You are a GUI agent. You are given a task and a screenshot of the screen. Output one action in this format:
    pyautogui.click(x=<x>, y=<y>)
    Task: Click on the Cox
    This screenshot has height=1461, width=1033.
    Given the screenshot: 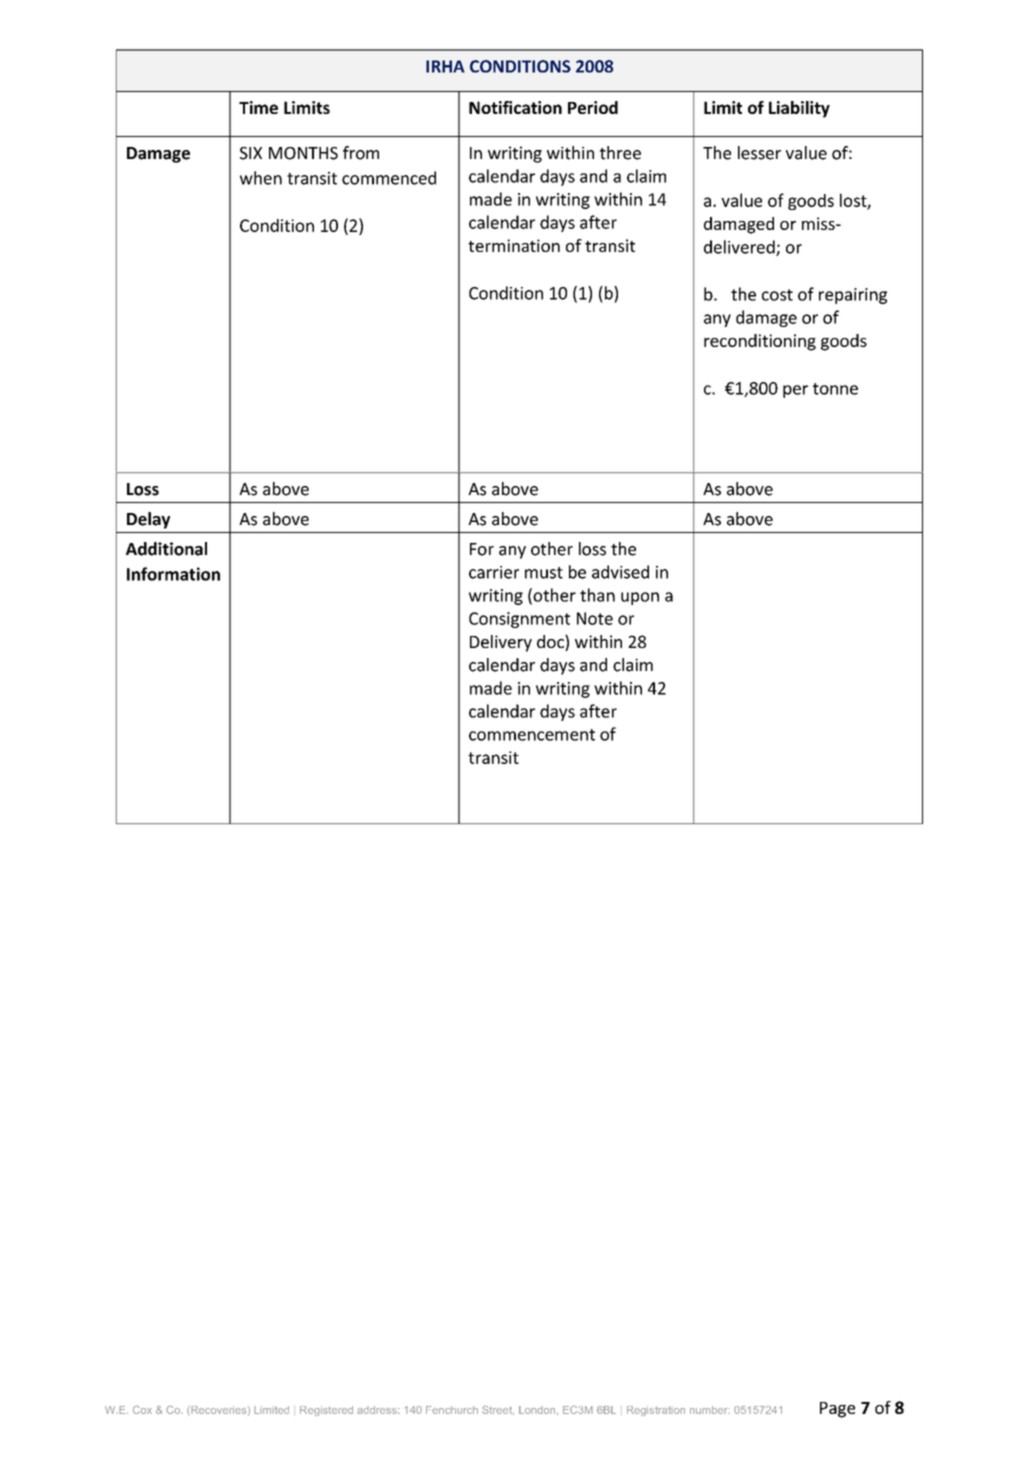 What is the action you would take?
    pyautogui.click(x=142, y=1409)
